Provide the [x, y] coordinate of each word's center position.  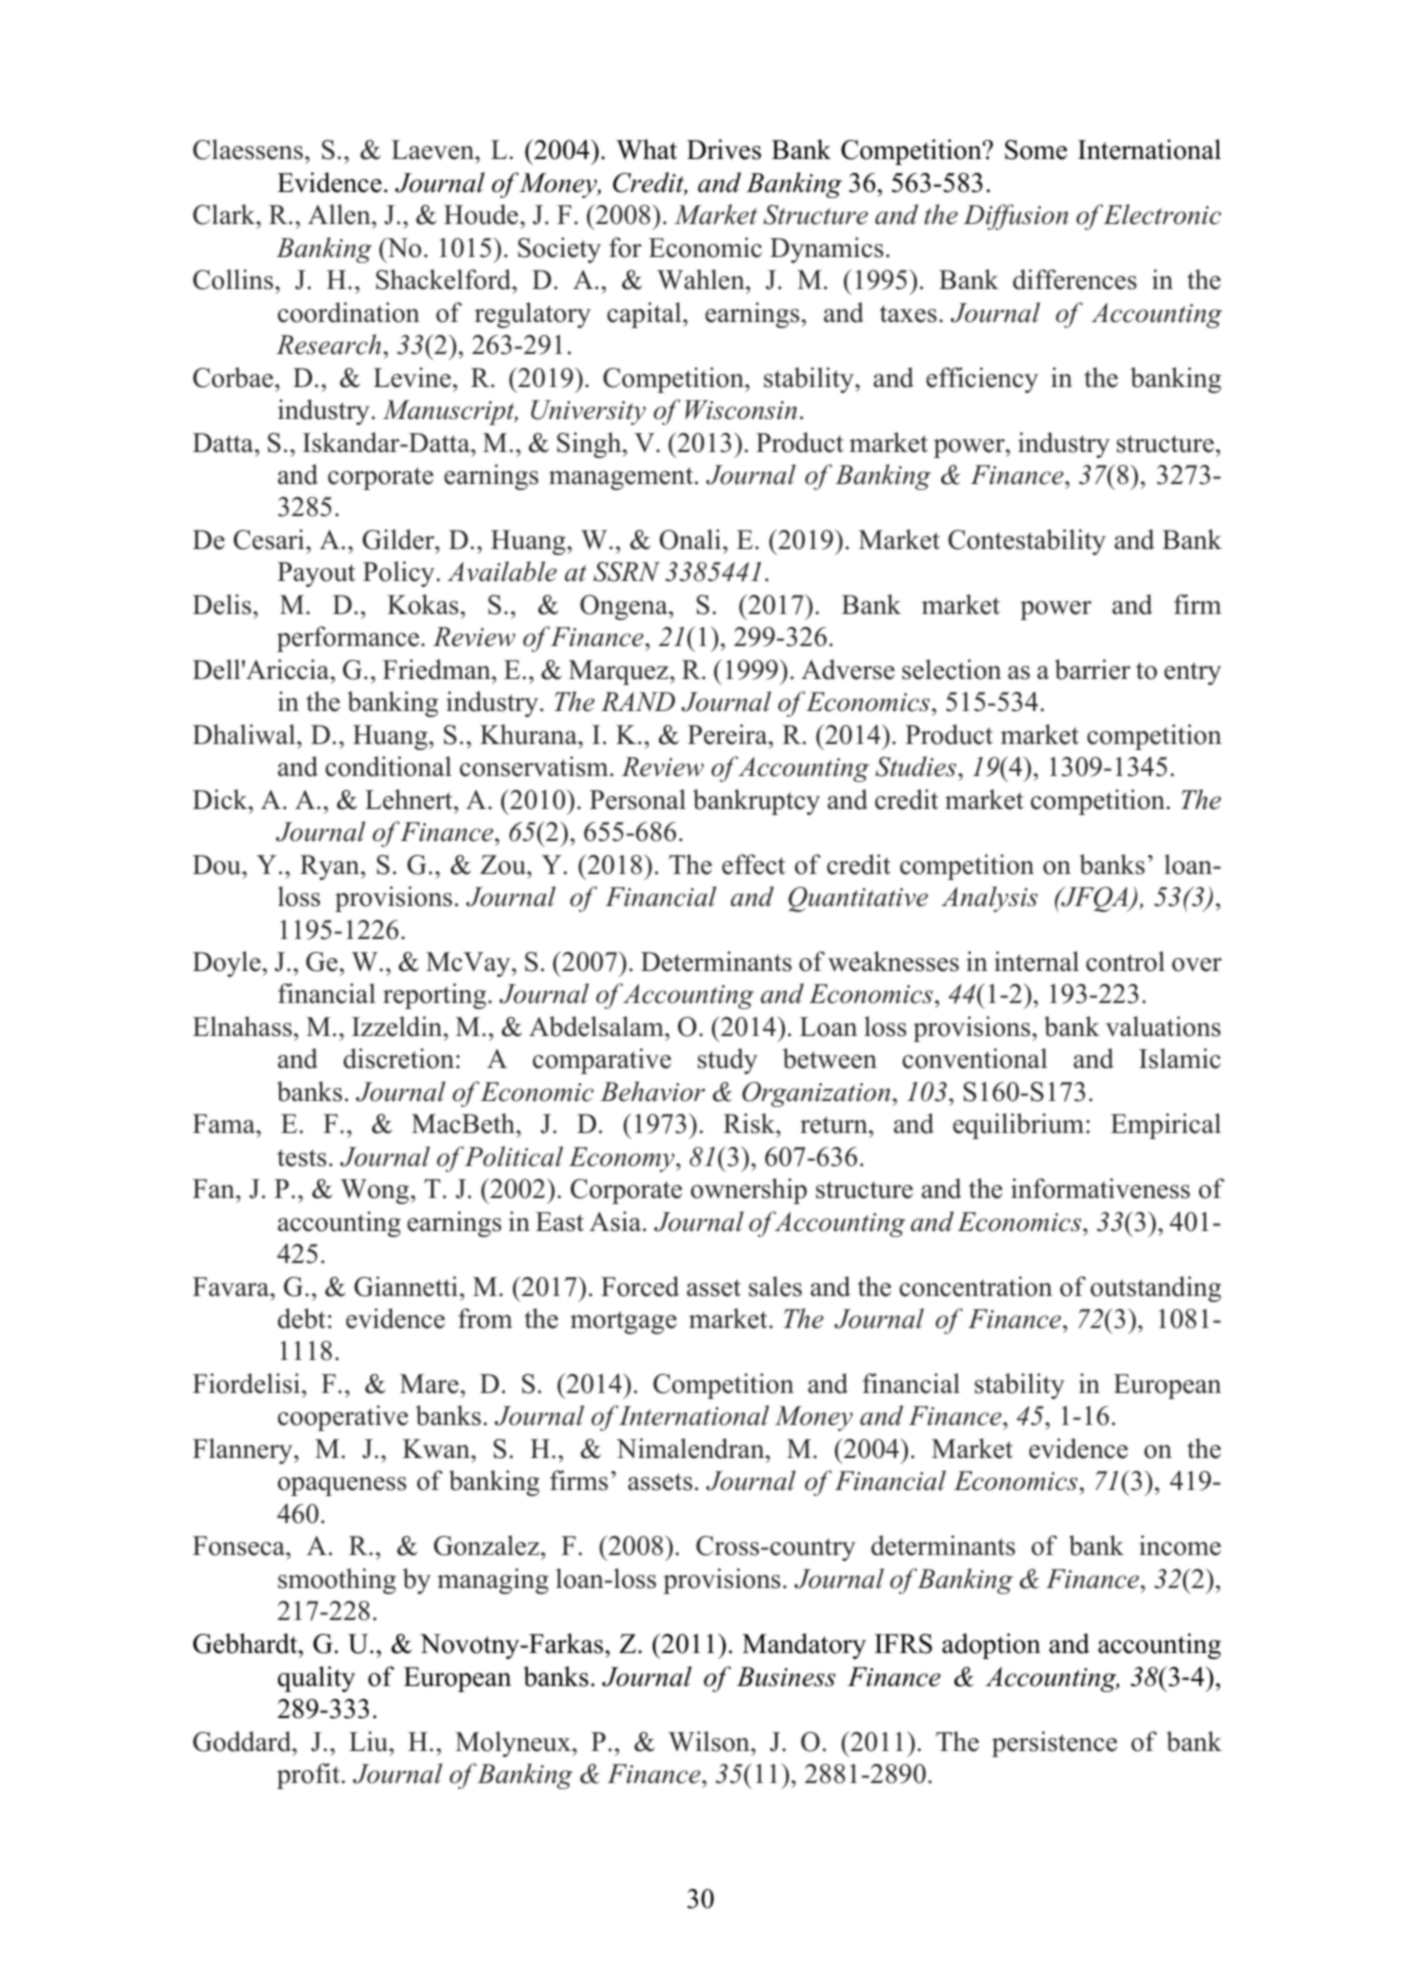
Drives [724, 149]
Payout [316, 574]
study [728, 1061]
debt [302, 1318]
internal [1036, 961]
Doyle [227, 964]
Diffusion [1015, 217]
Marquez [620, 672]
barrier [1093, 669]
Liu [369, 1741]
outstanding [1155, 1289]
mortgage [623, 1322]
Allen [340, 214]
